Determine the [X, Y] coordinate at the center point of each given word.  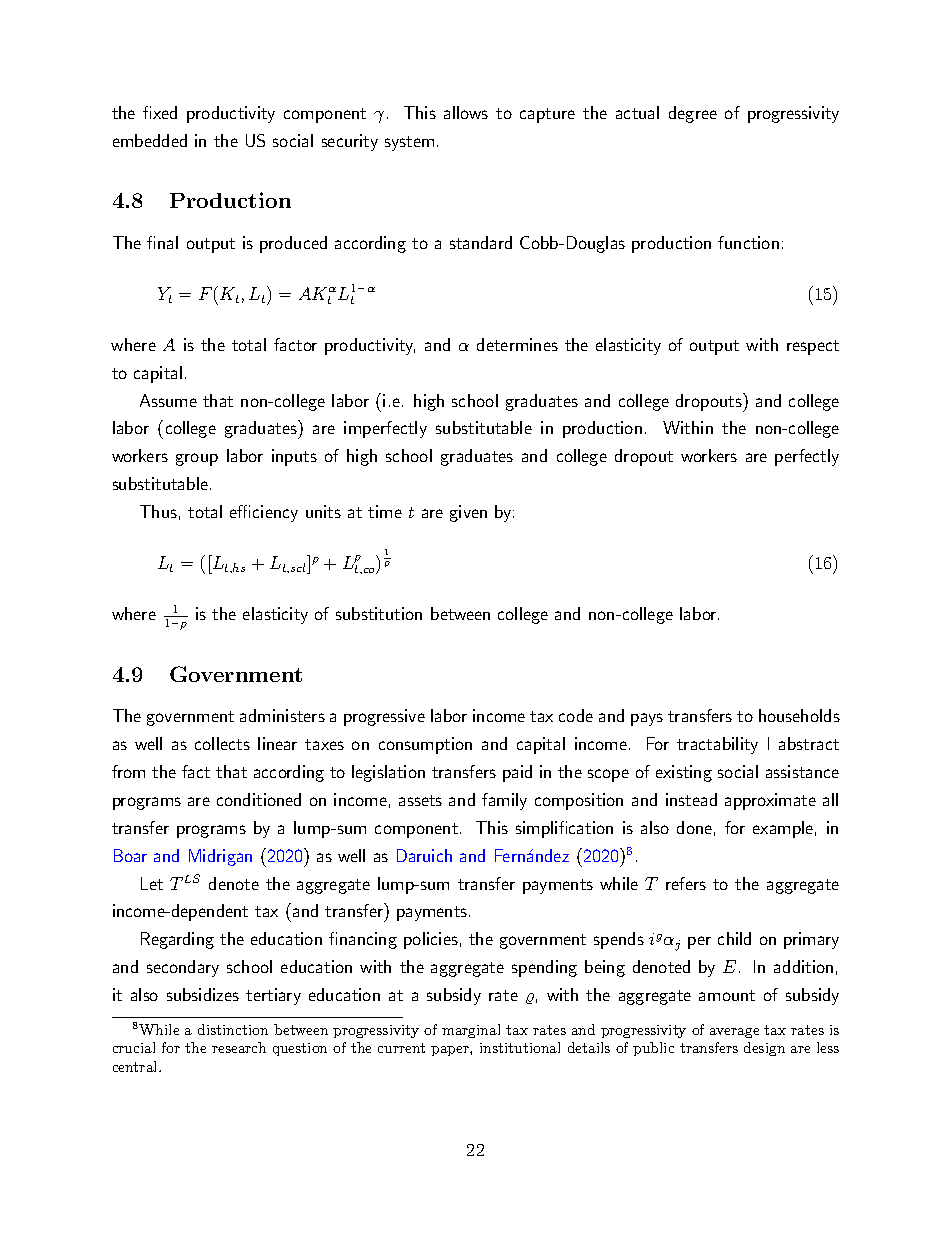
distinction [233, 1029]
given [468, 513]
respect [813, 347]
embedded [150, 140]
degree [693, 114]
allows [466, 112]
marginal [471, 1031]
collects [222, 743]
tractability [717, 745]
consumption [425, 745]
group [197, 459]
